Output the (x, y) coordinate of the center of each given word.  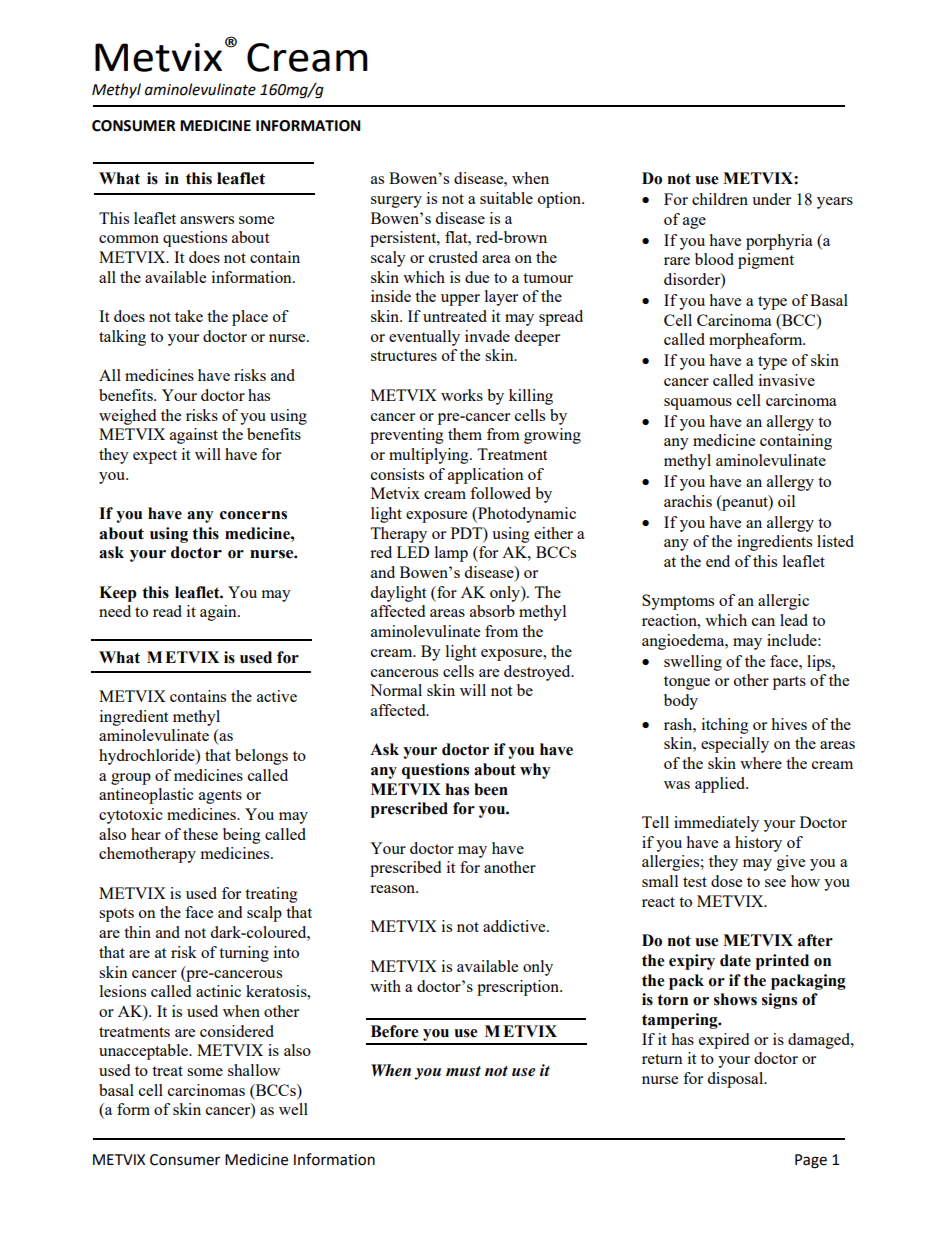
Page (811, 1161)
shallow (254, 1070)
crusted (453, 257)
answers (207, 220)
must (463, 1071)
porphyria (779, 242)
